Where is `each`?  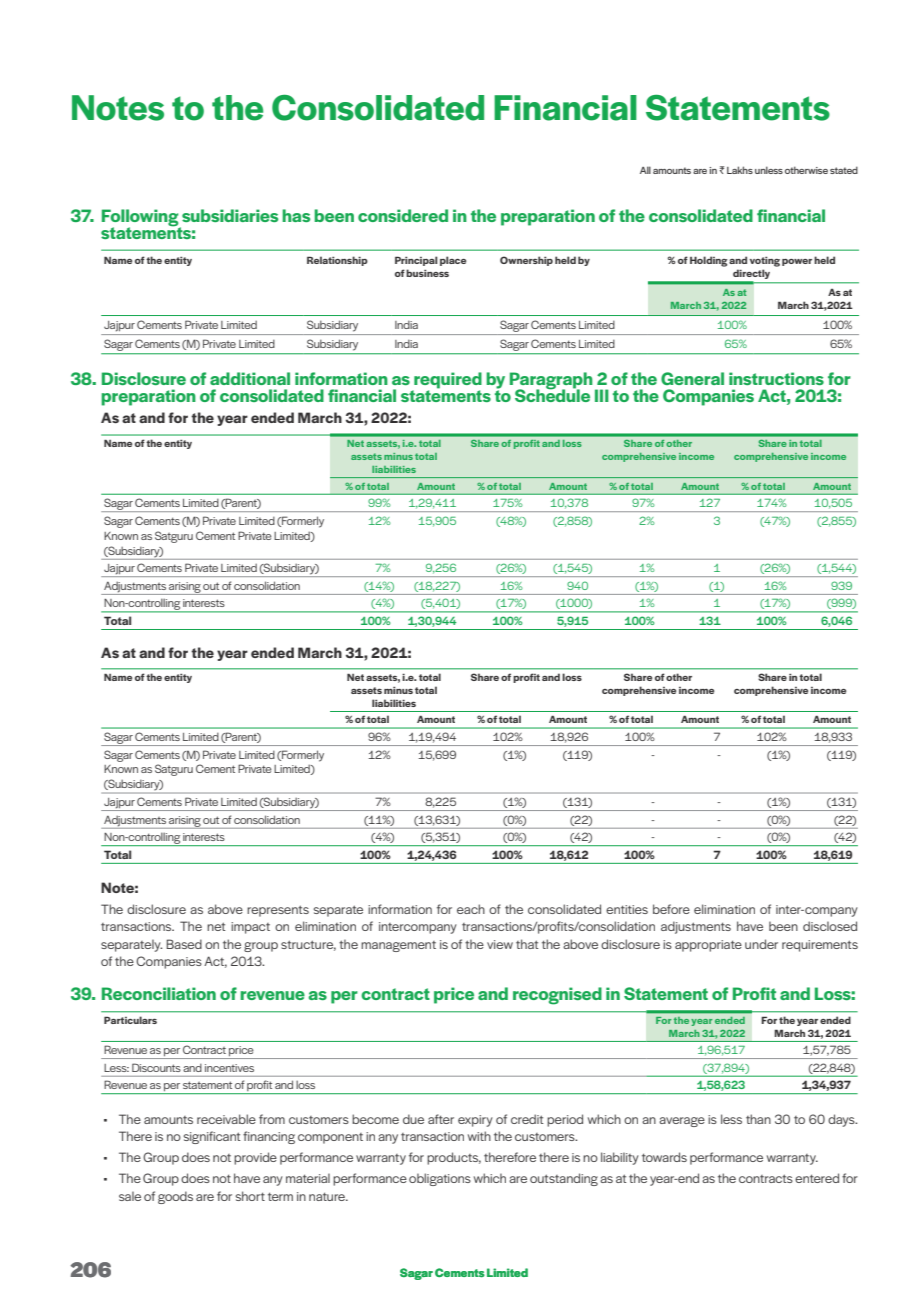
each is located at coordinates (471, 909).
